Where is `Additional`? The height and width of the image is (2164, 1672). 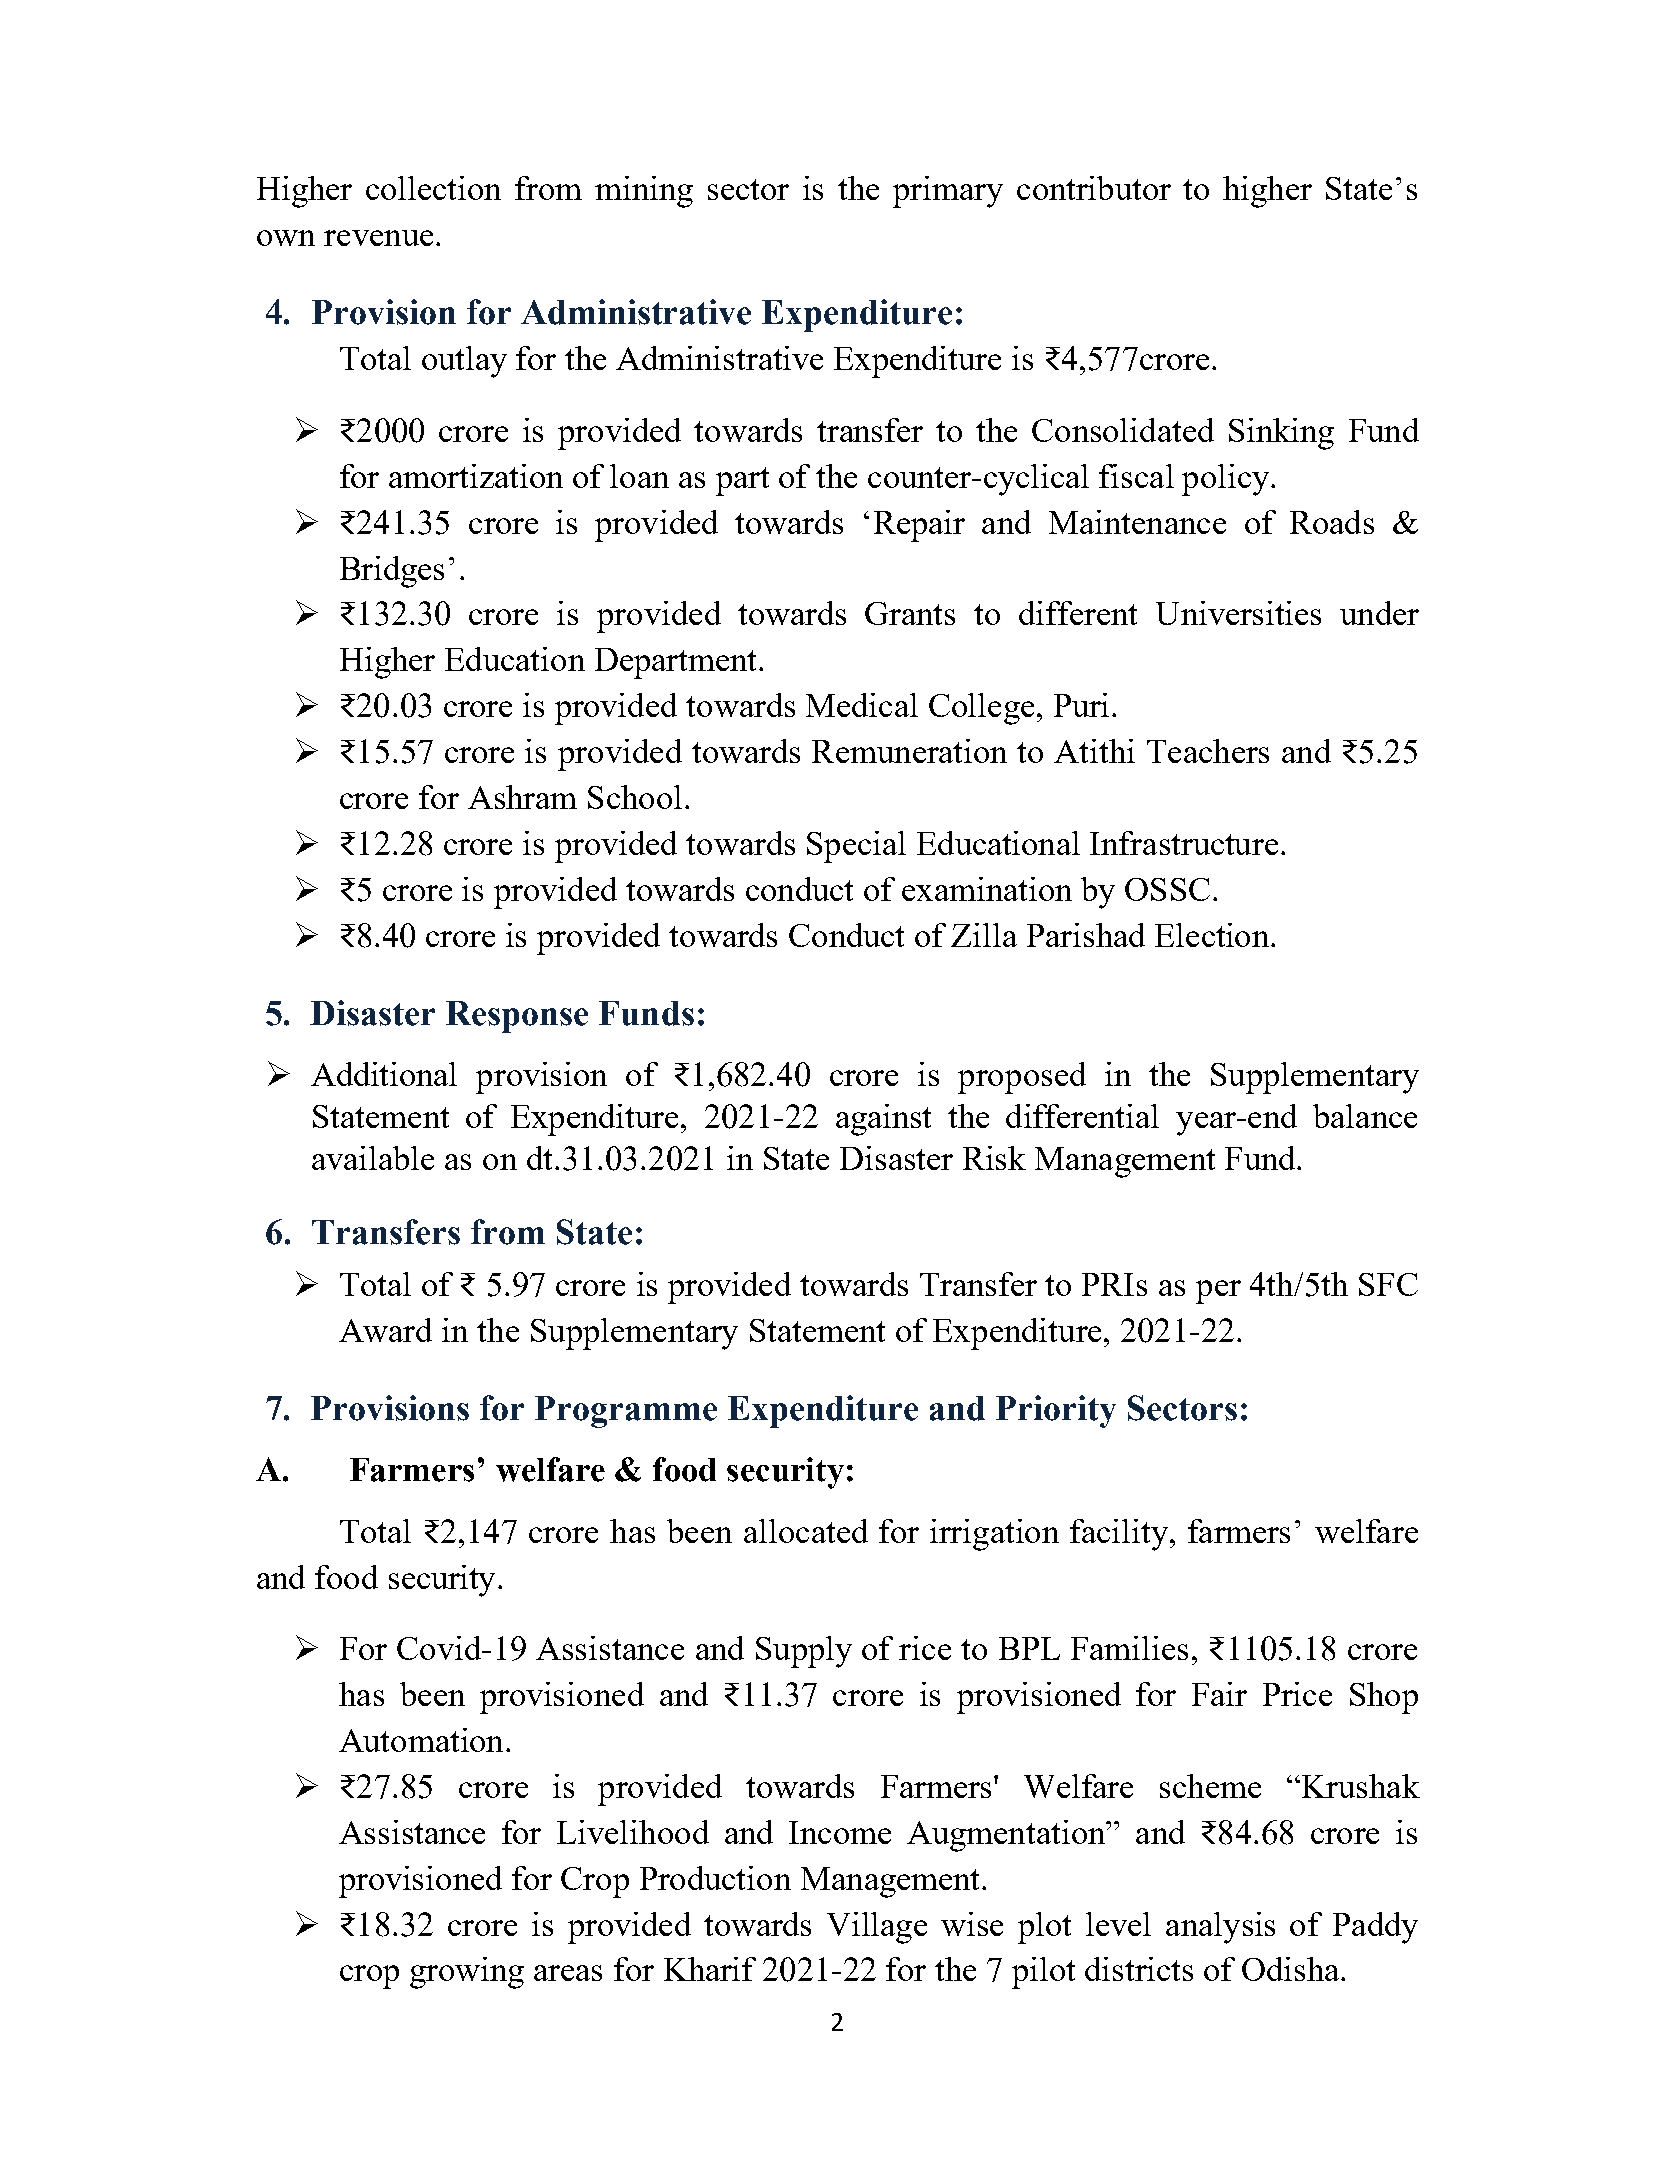 Additional is located at coordinates (384, 1074).
